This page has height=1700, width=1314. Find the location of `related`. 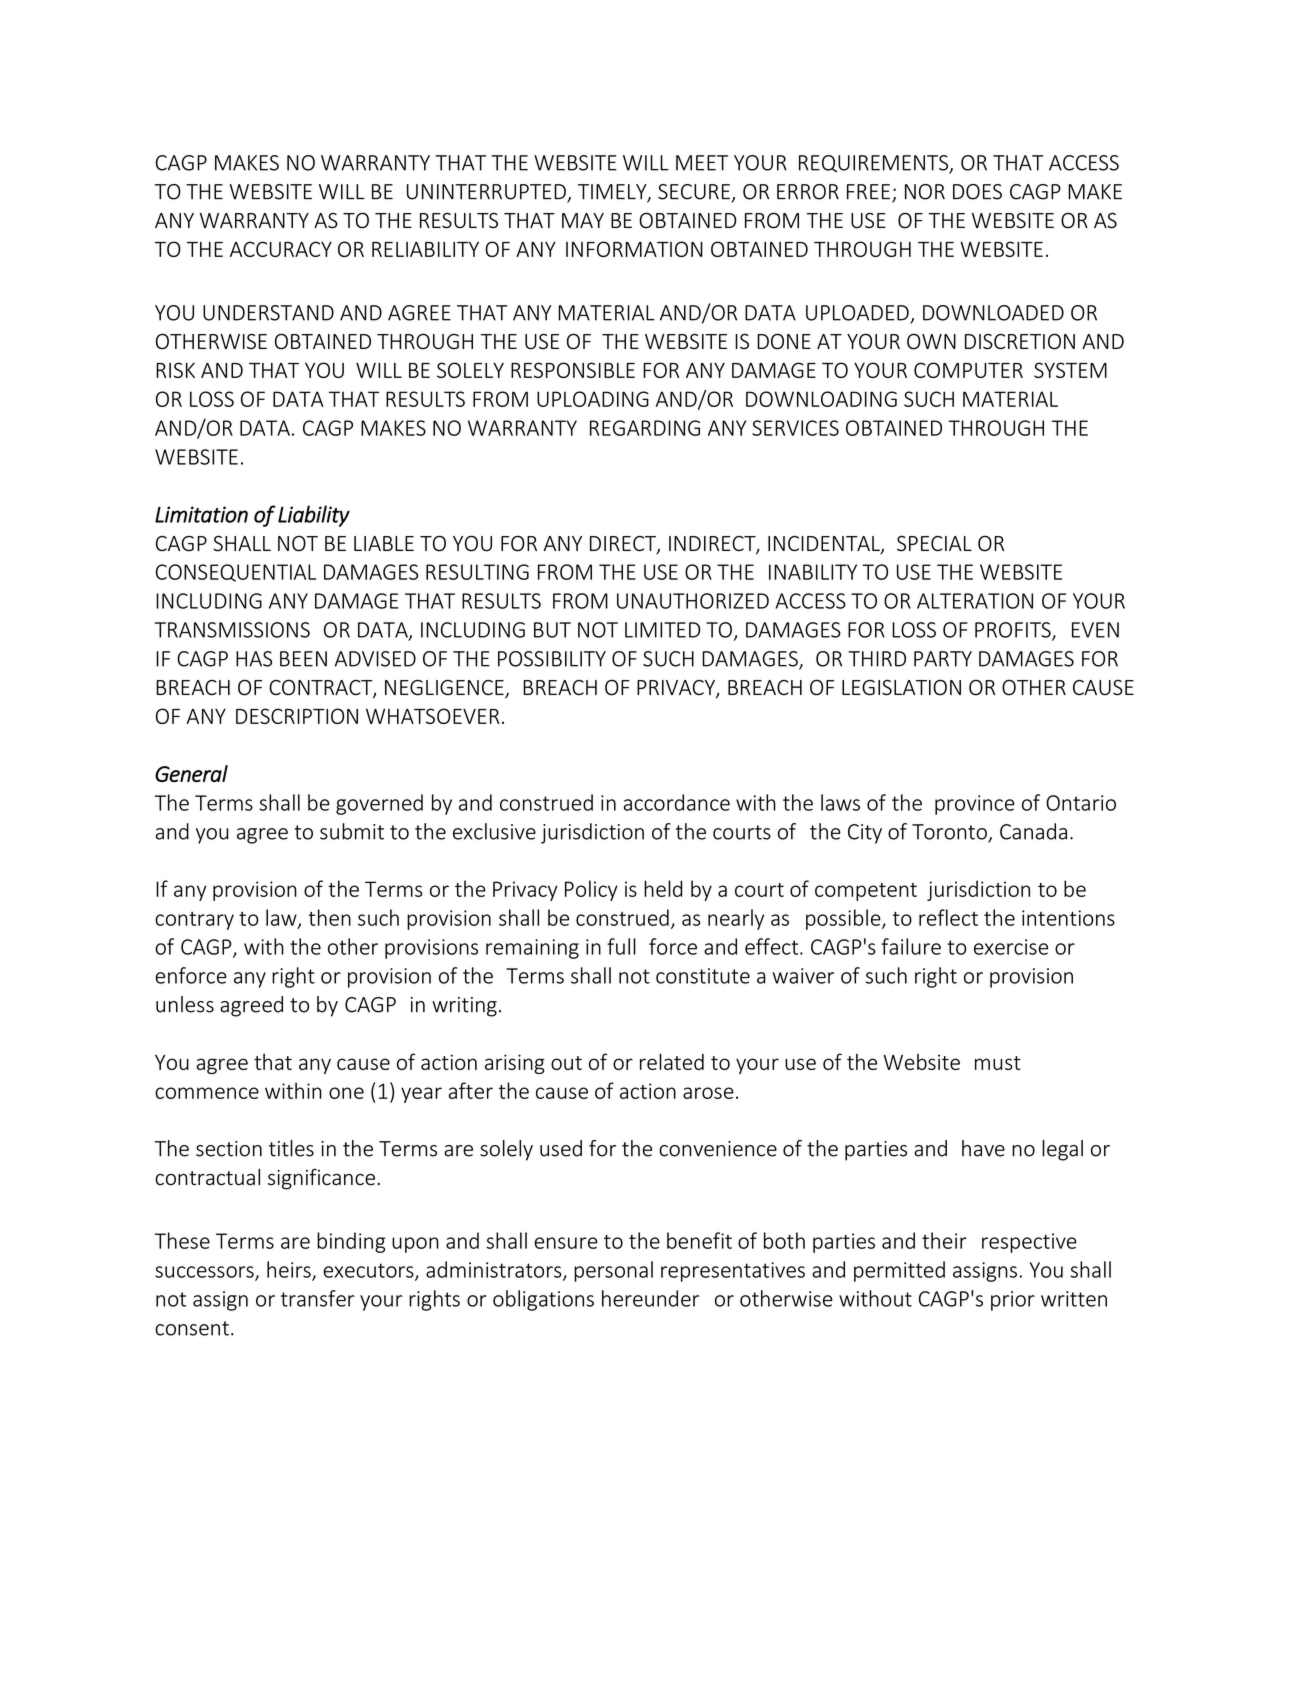

related is located at coordinates (672, 1061).
